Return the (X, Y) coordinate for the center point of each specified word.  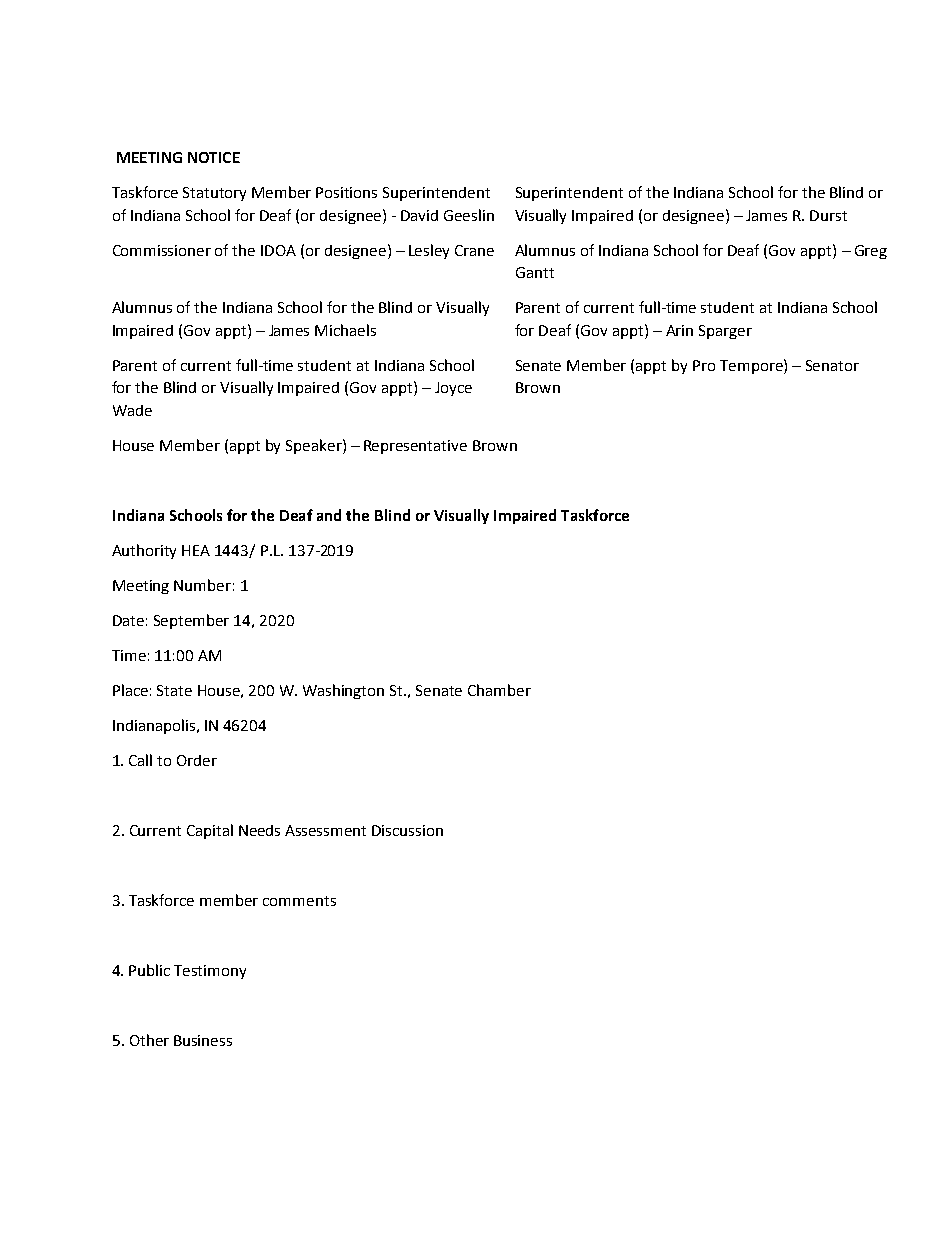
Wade (132, 410)
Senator (832, 365)
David (419, 215)
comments (299, 901)
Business (203, 1040)
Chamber (499, 690)
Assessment (325, 830)
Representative (415, 447)
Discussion (407, 830)
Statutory (214, 194)
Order (197, 760)
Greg (871, 252)
